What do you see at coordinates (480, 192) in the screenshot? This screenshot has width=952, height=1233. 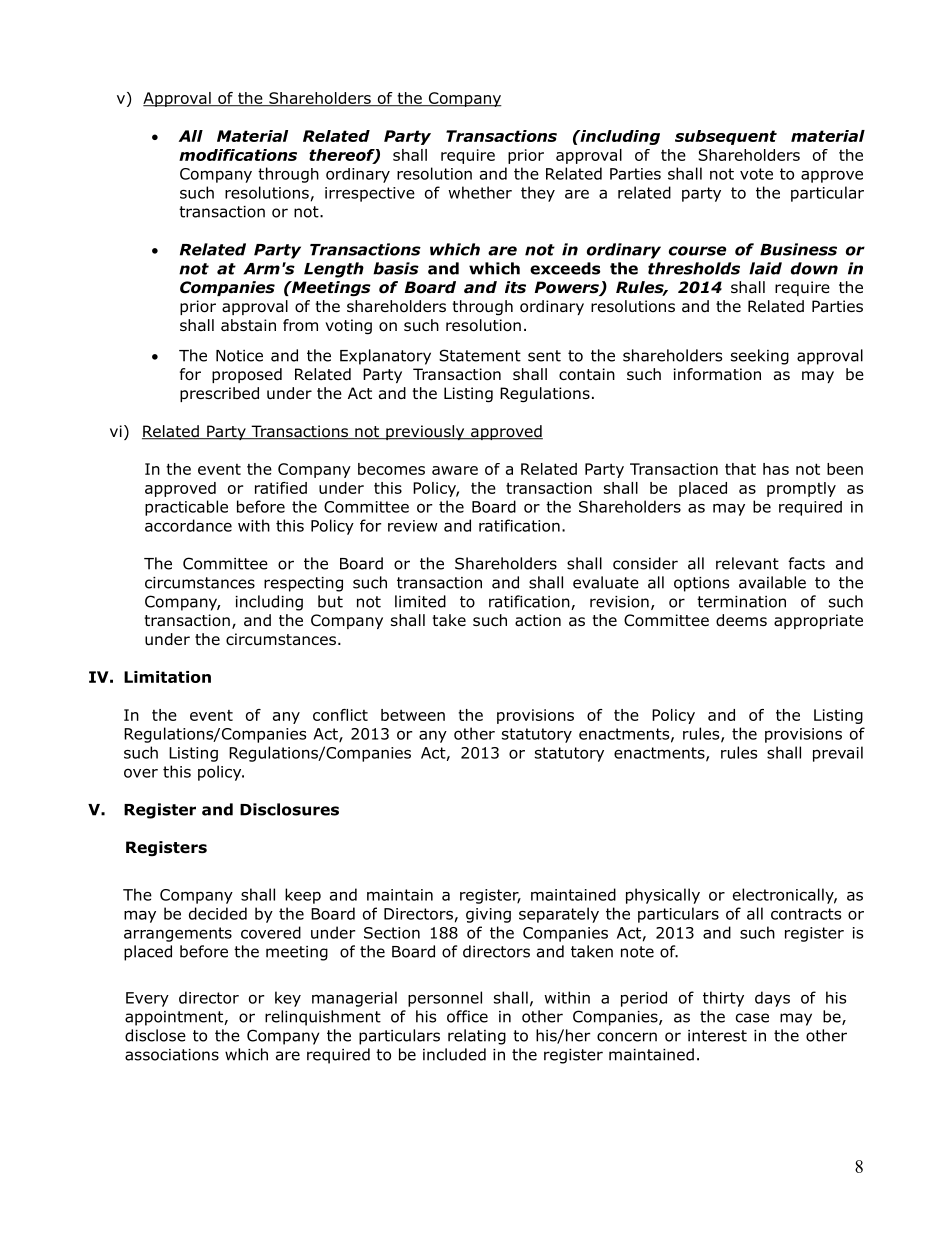 I see `whether` at bounding box center [480, 192].
